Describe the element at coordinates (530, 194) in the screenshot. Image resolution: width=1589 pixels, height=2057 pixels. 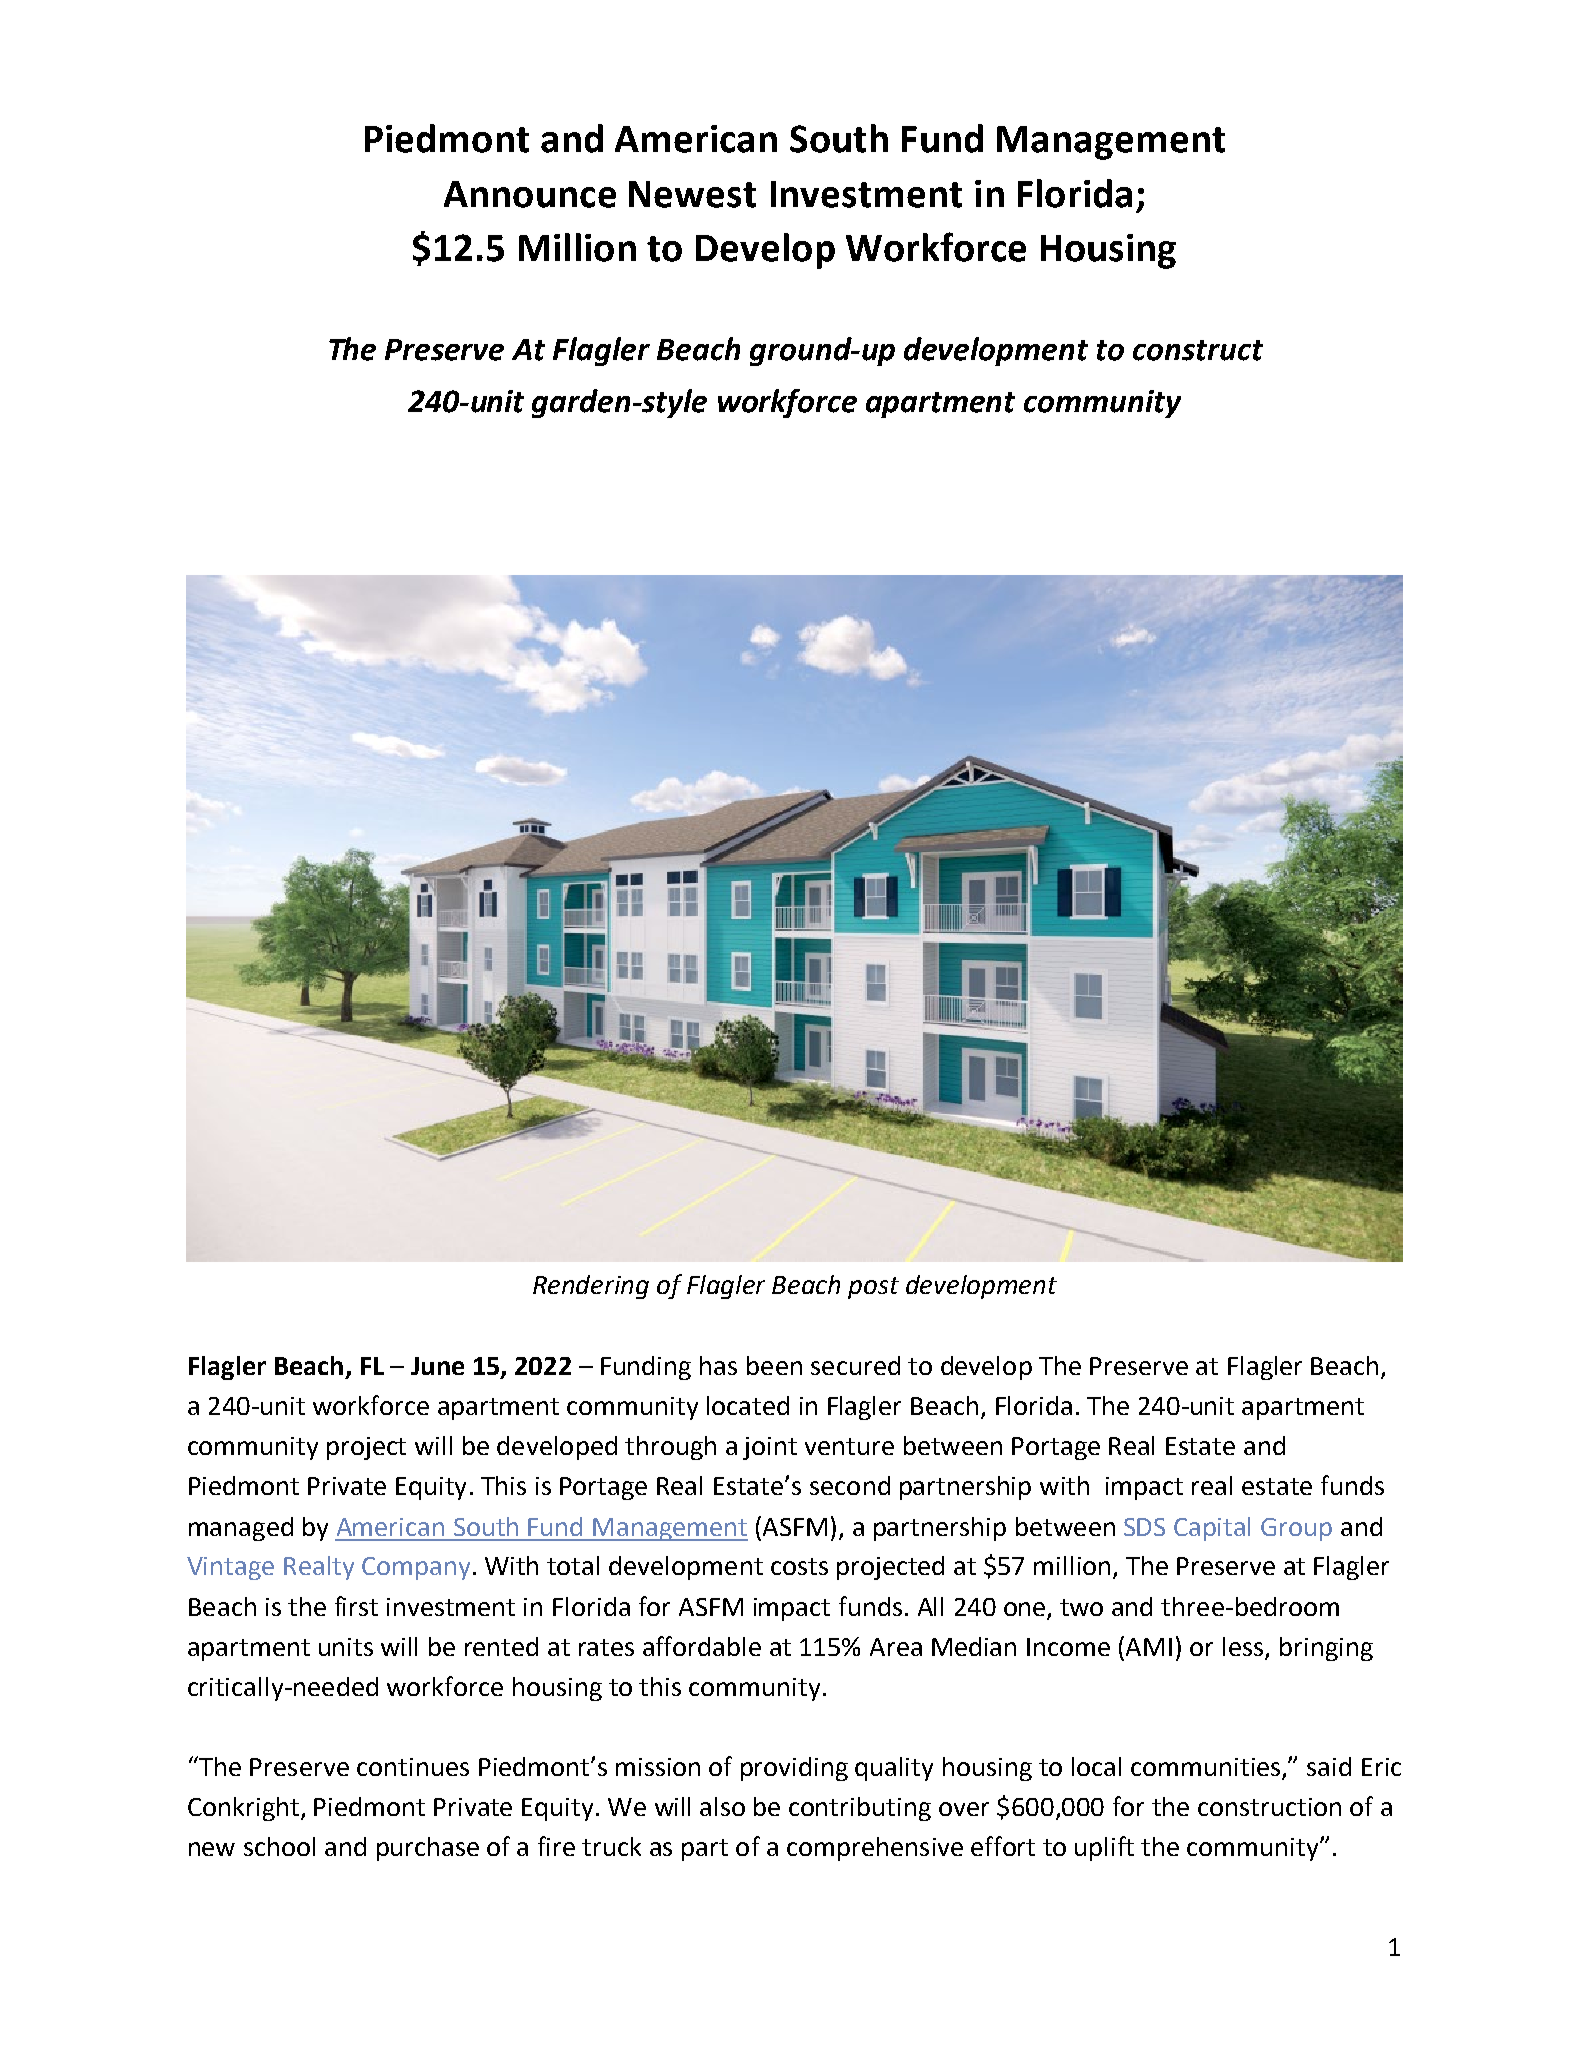
I see `Announce` at that location.
